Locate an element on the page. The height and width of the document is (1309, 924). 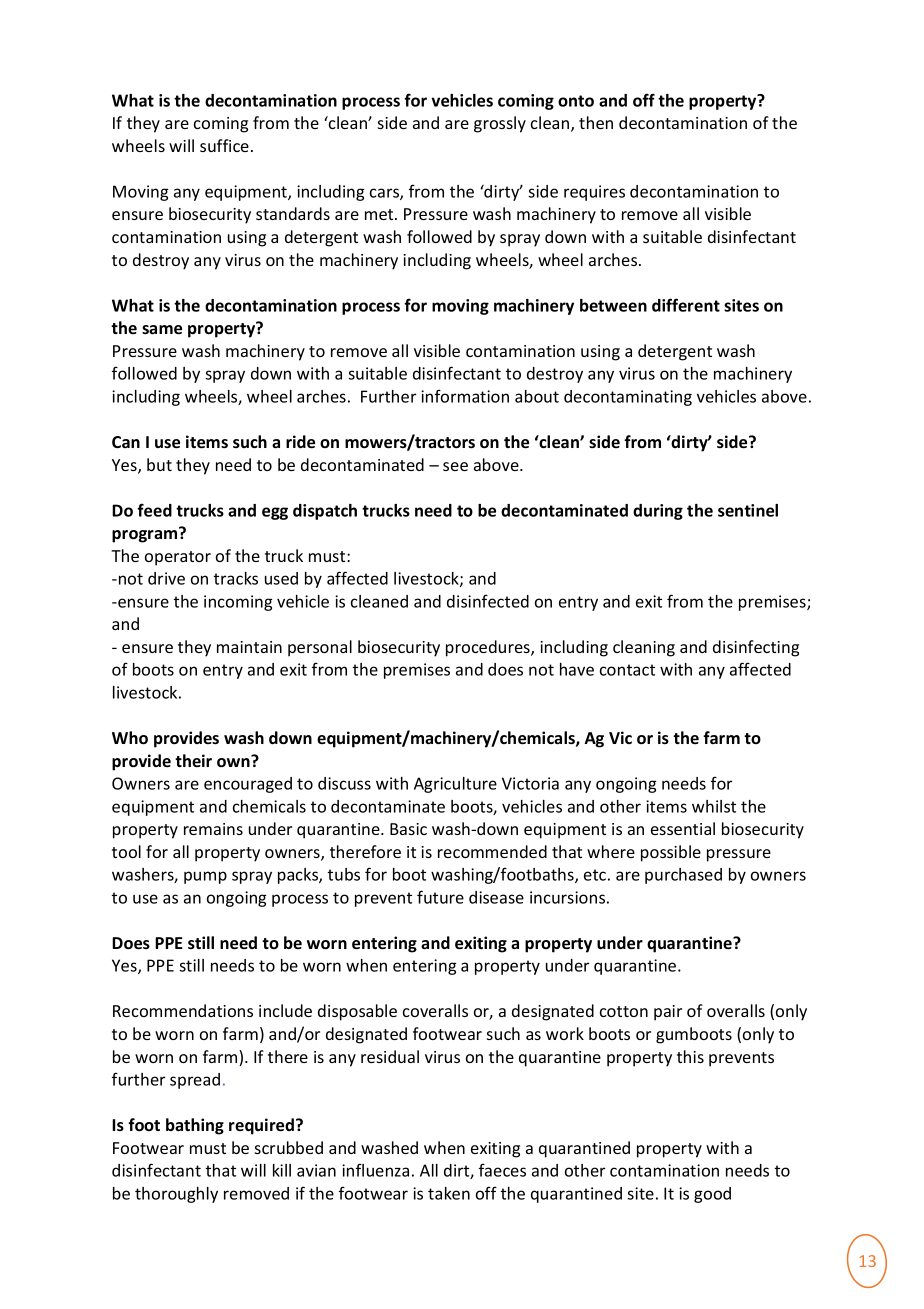
pair is located at coordinates (668, 1013).
